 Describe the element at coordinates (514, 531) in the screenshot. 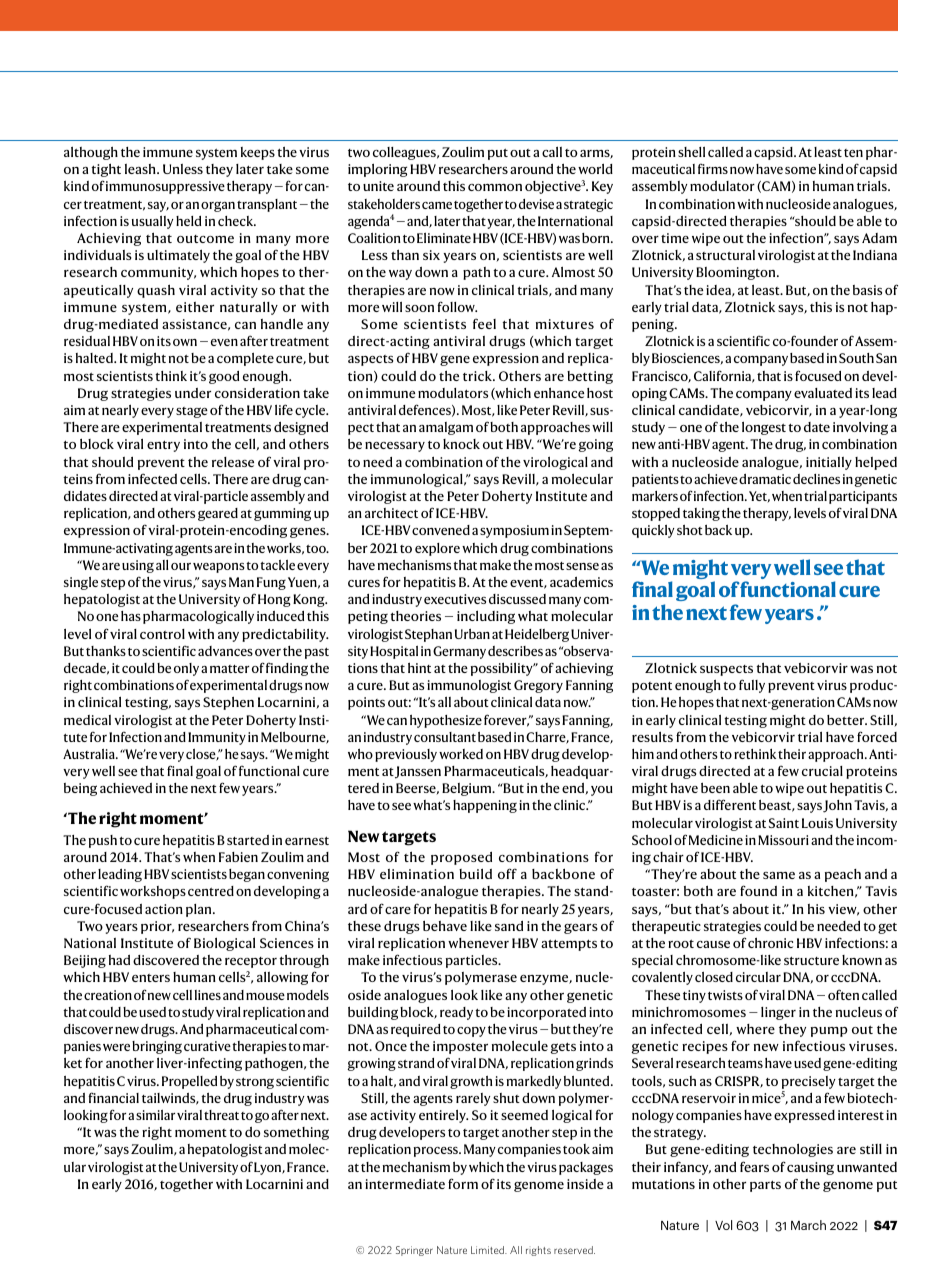

I see `symposium` at that location.
